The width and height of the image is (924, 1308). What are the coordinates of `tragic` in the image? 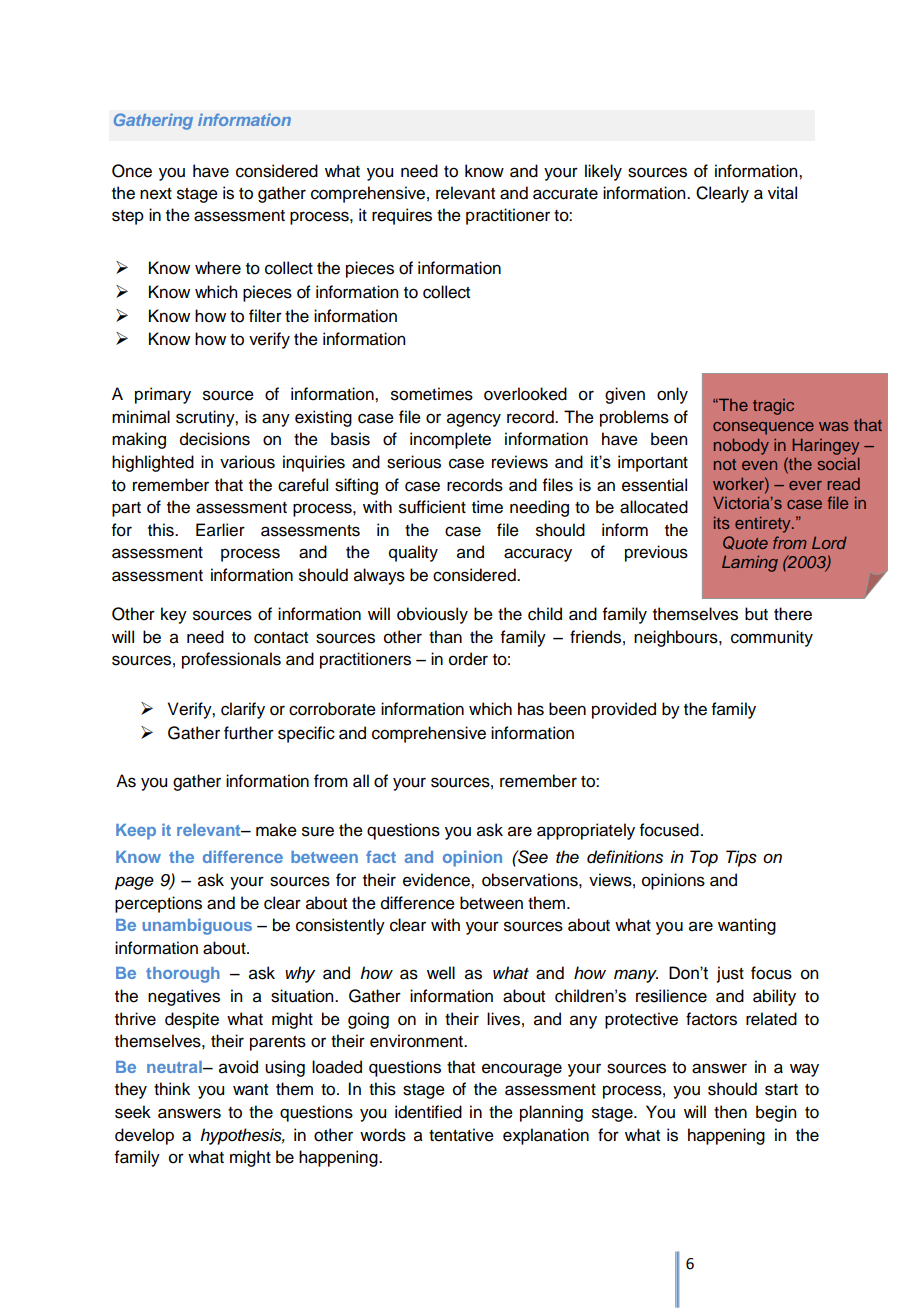 It's located at (773, 407).
